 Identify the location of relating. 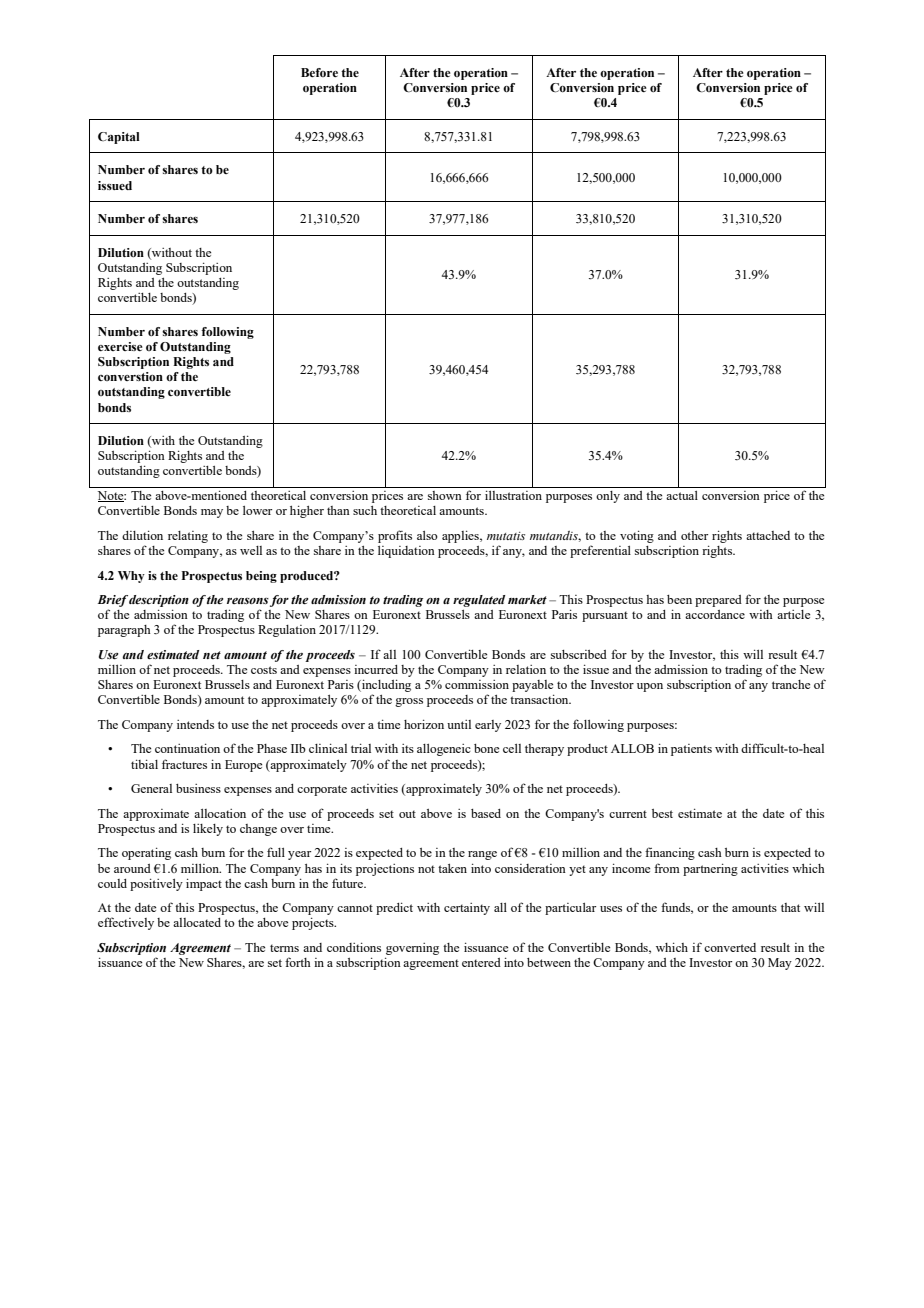
(188, 537).
